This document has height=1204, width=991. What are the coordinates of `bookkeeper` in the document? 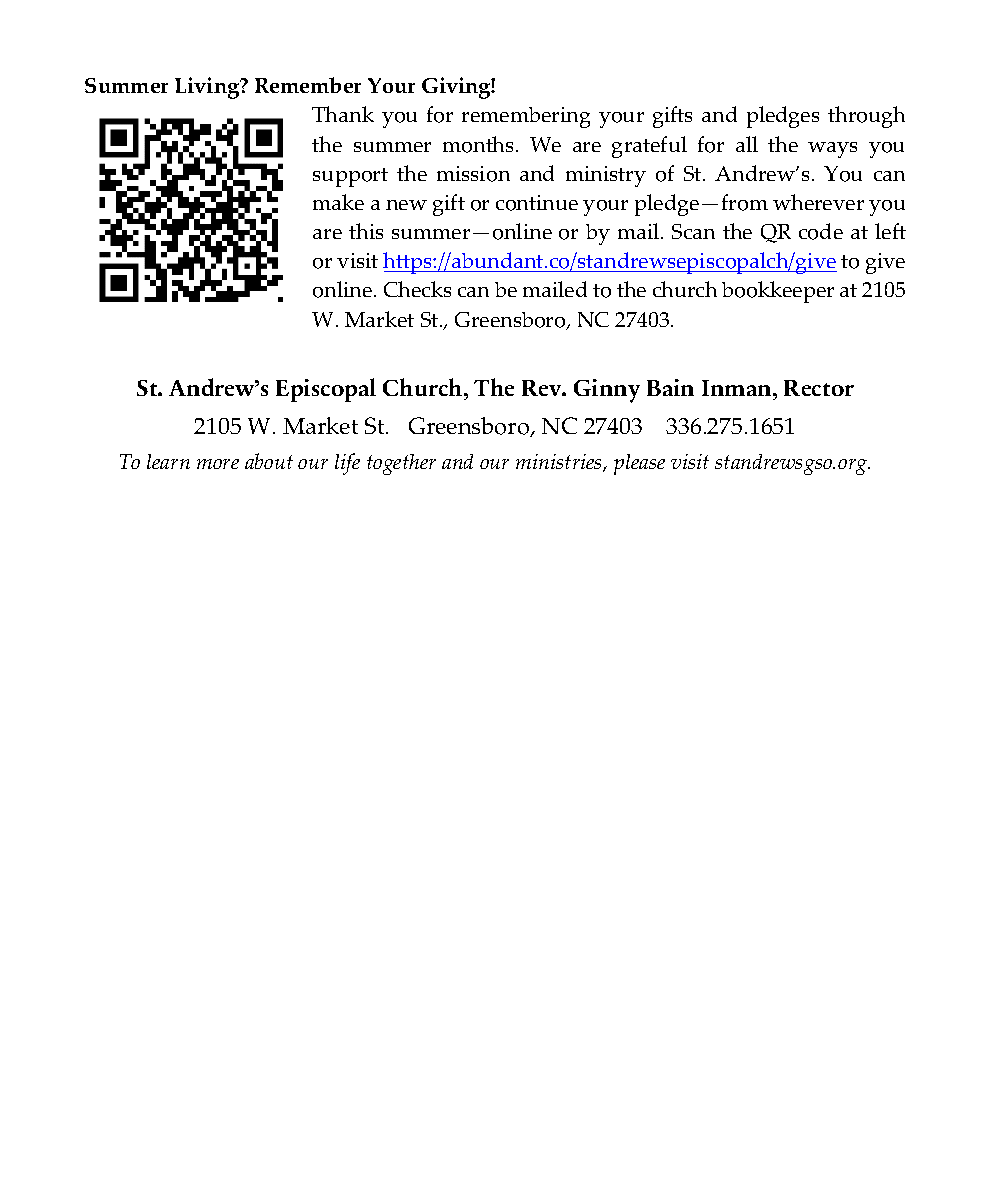 It's located at (778, 292).
